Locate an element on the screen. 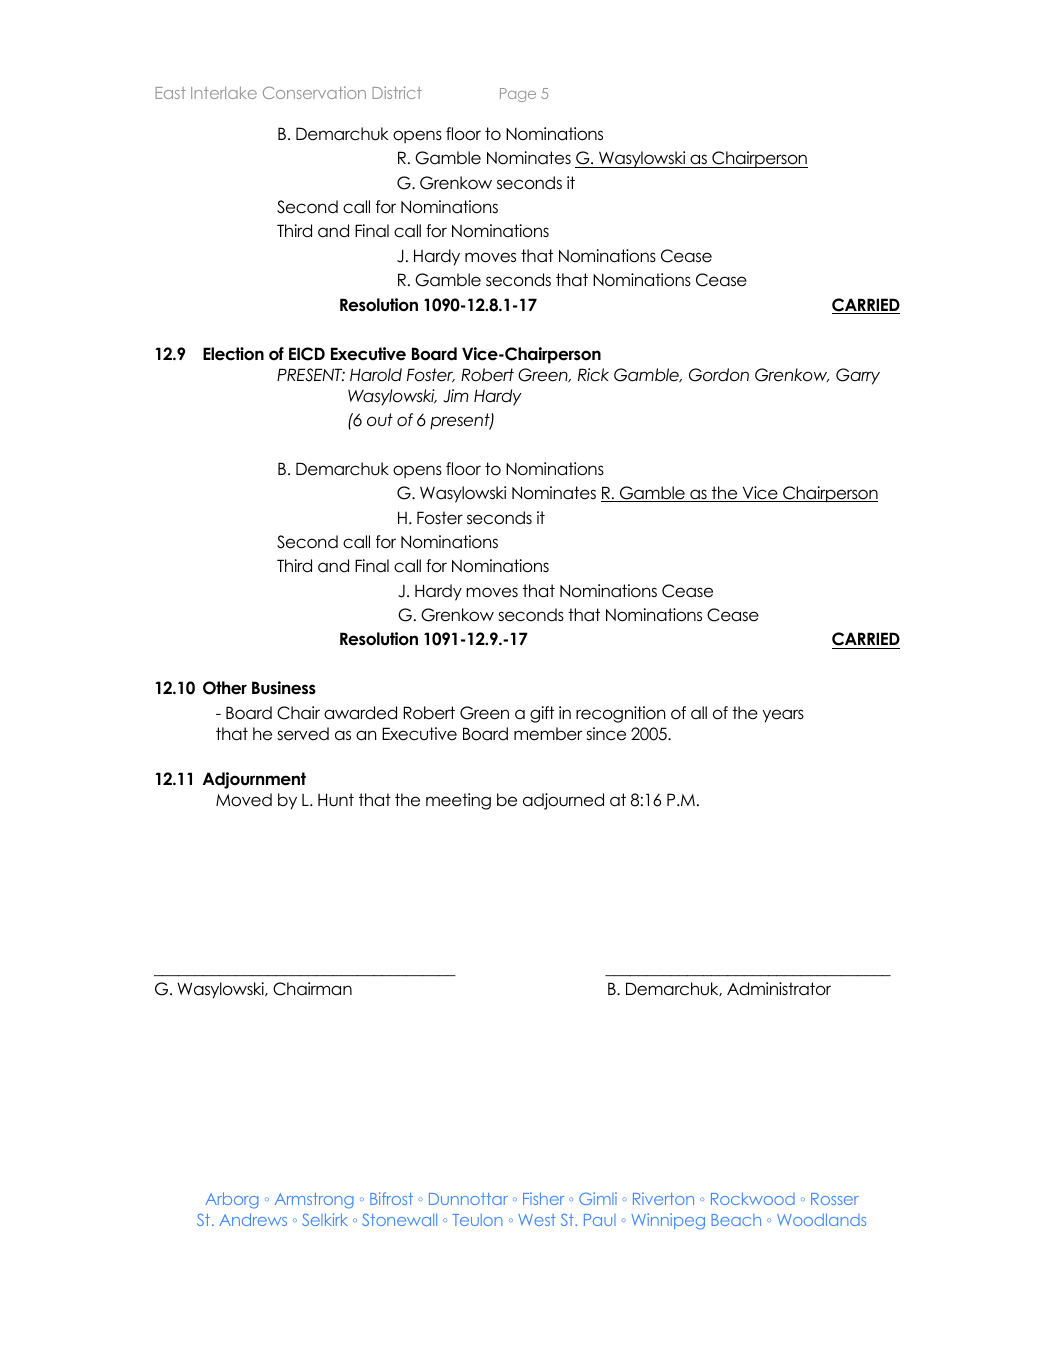  Moved is located at coordinates (244, 800).
